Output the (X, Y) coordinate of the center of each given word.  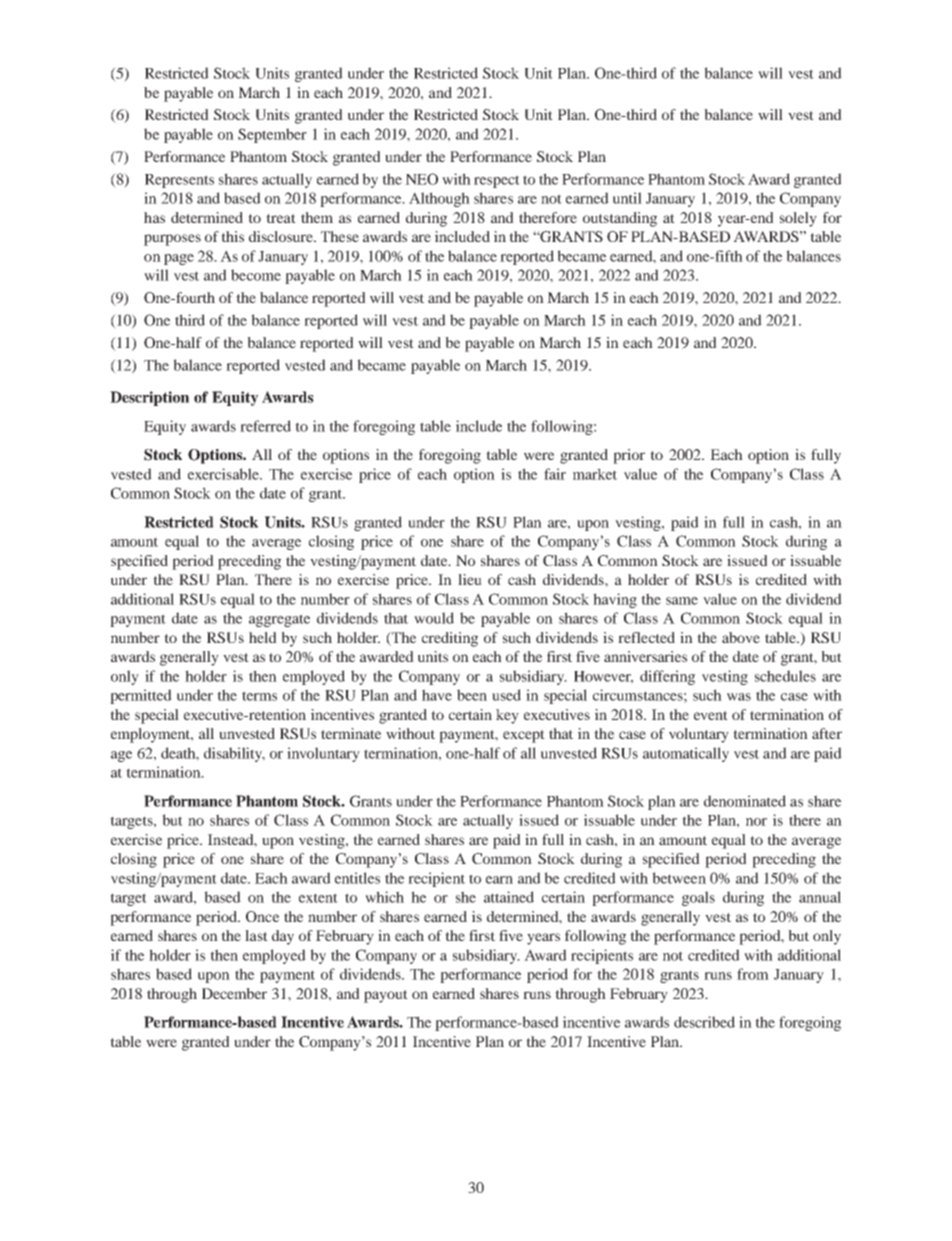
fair (555, 474)
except (524, 736)
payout (386, 996)
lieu (470, 579)
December (234, 993)
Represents (179, 181)
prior (629, 456)
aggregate (279, 620)
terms (259, 696)
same (682, 601)
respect (497, 181)
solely (798, 219)
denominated (745, 801)
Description (149, 398)
